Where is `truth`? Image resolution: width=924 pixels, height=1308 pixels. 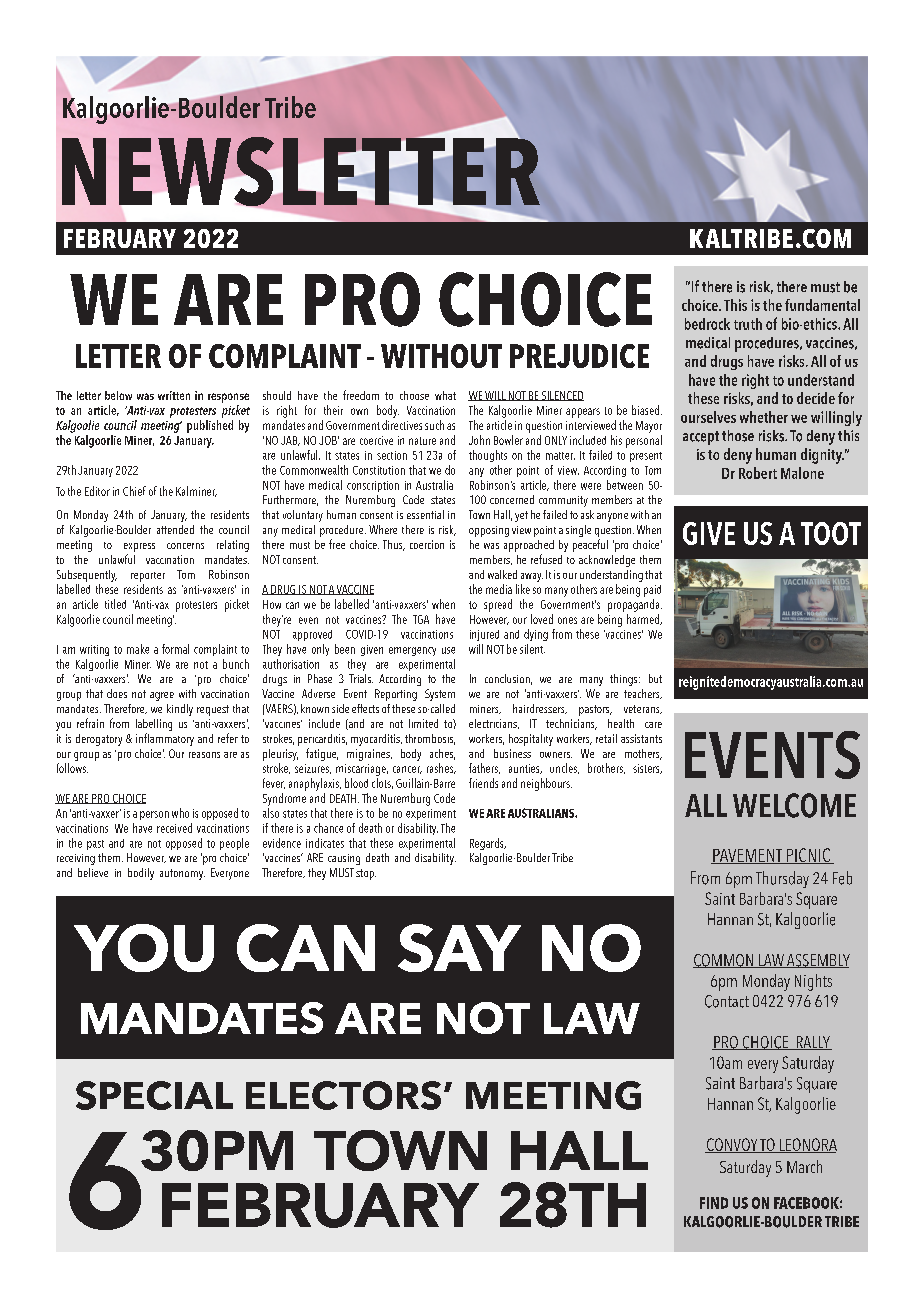 truth is located at coordinates (748, 324).
